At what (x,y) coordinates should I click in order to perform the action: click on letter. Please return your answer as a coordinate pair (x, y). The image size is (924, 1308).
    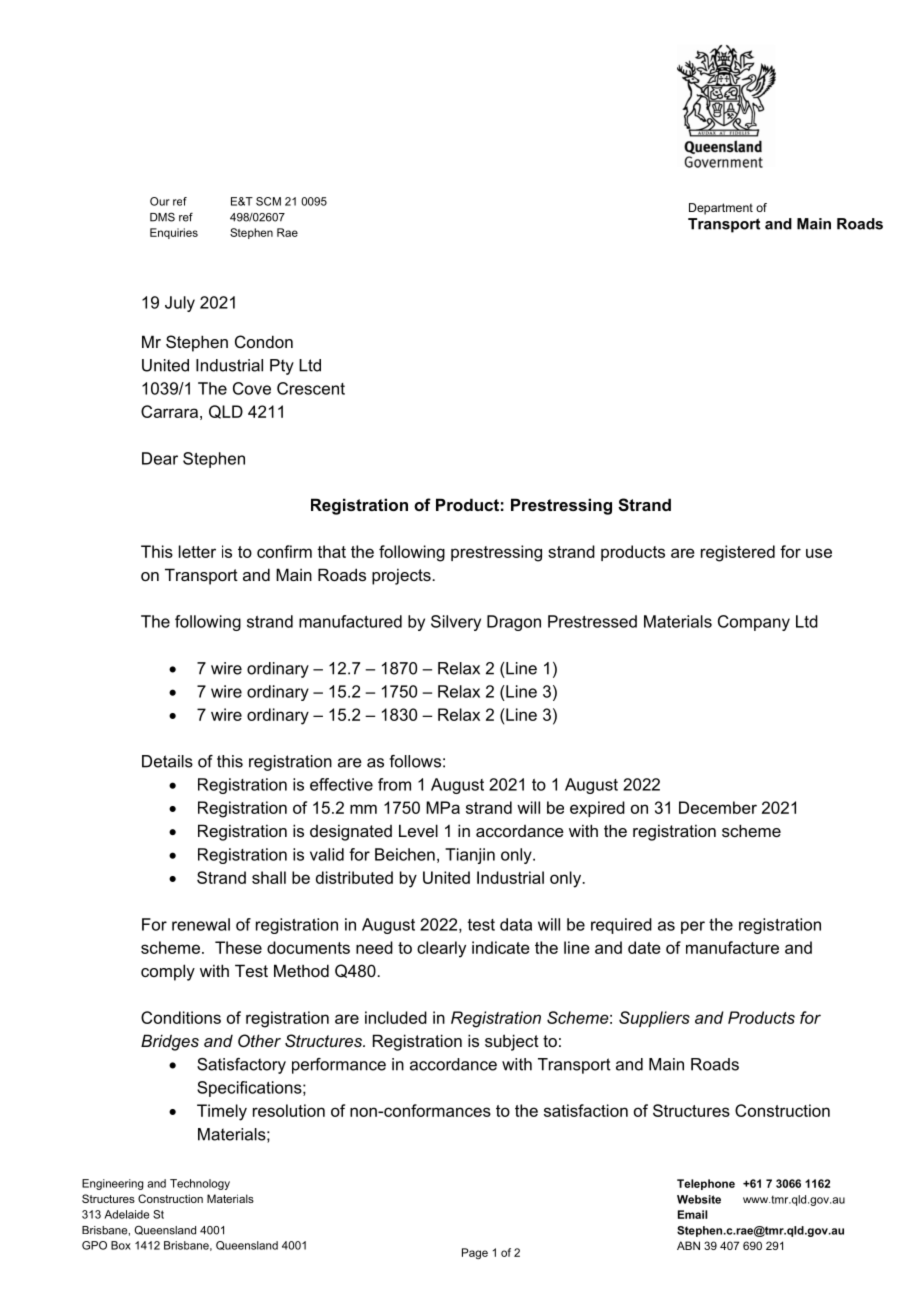
    Looking at the image, I should click on (197, 551).
